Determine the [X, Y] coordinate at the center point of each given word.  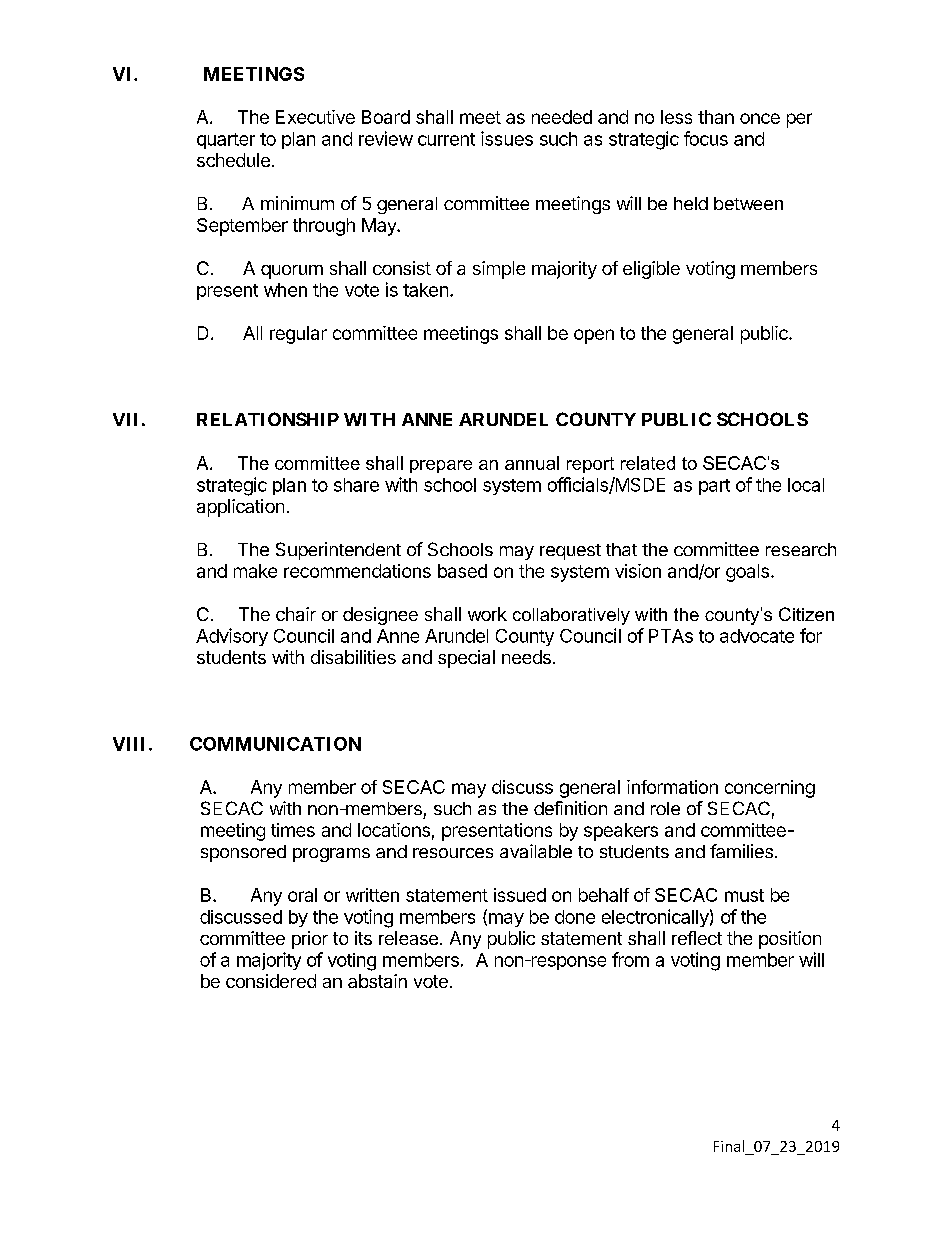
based [462, 571]
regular [298, 335]
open [594, 336]
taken [425, 290]
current [446, 139]
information [672, 787]
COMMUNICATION [275, 744]
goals [747, 573]
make [255, 571]
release [408, 938]
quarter [226, 141]
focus [706, 138]
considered [271, 981]
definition [570, 808]
